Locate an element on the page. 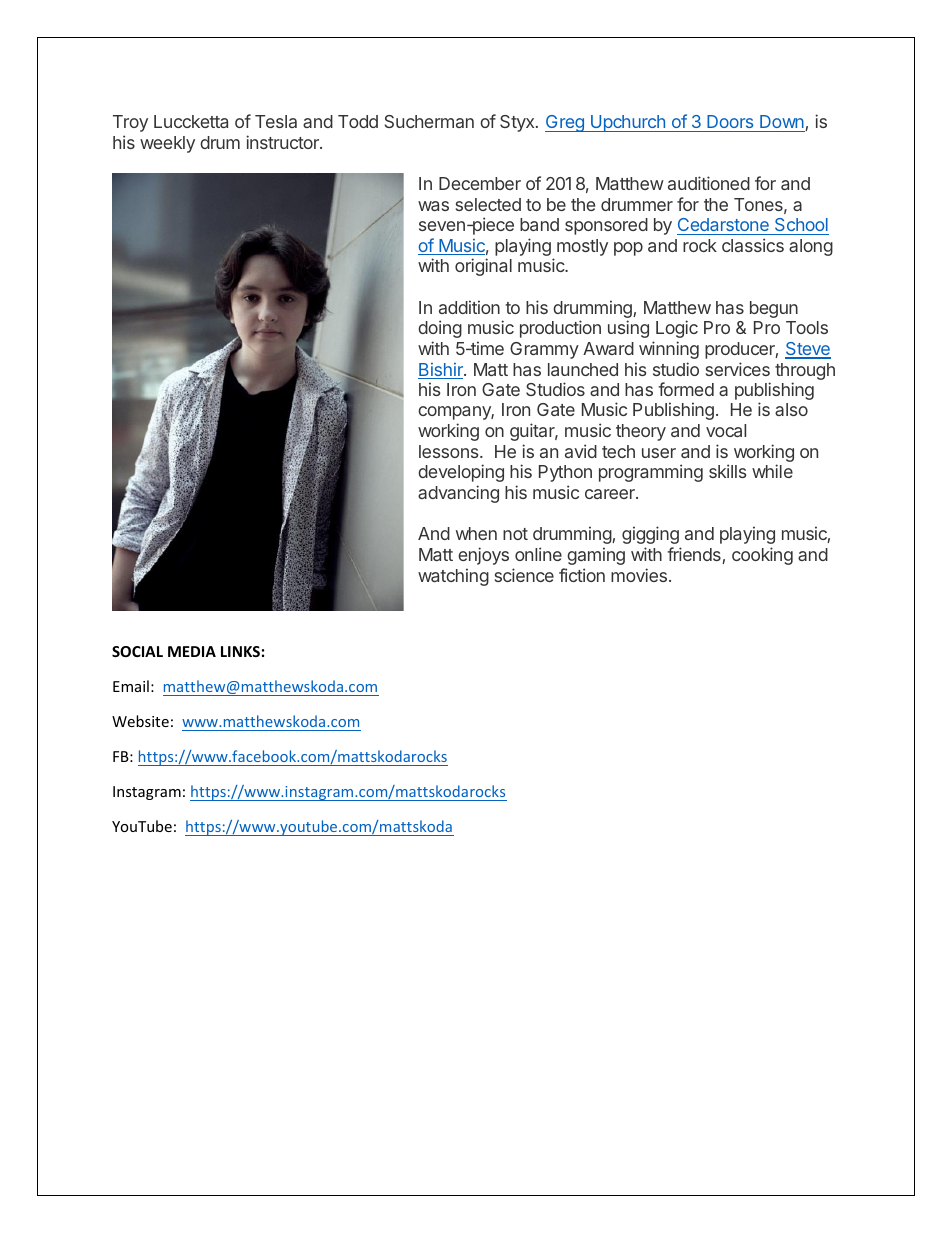 Image resolution: width=952 pixels, height=1233 pixels. Website is located at coordinates (140, 721).
